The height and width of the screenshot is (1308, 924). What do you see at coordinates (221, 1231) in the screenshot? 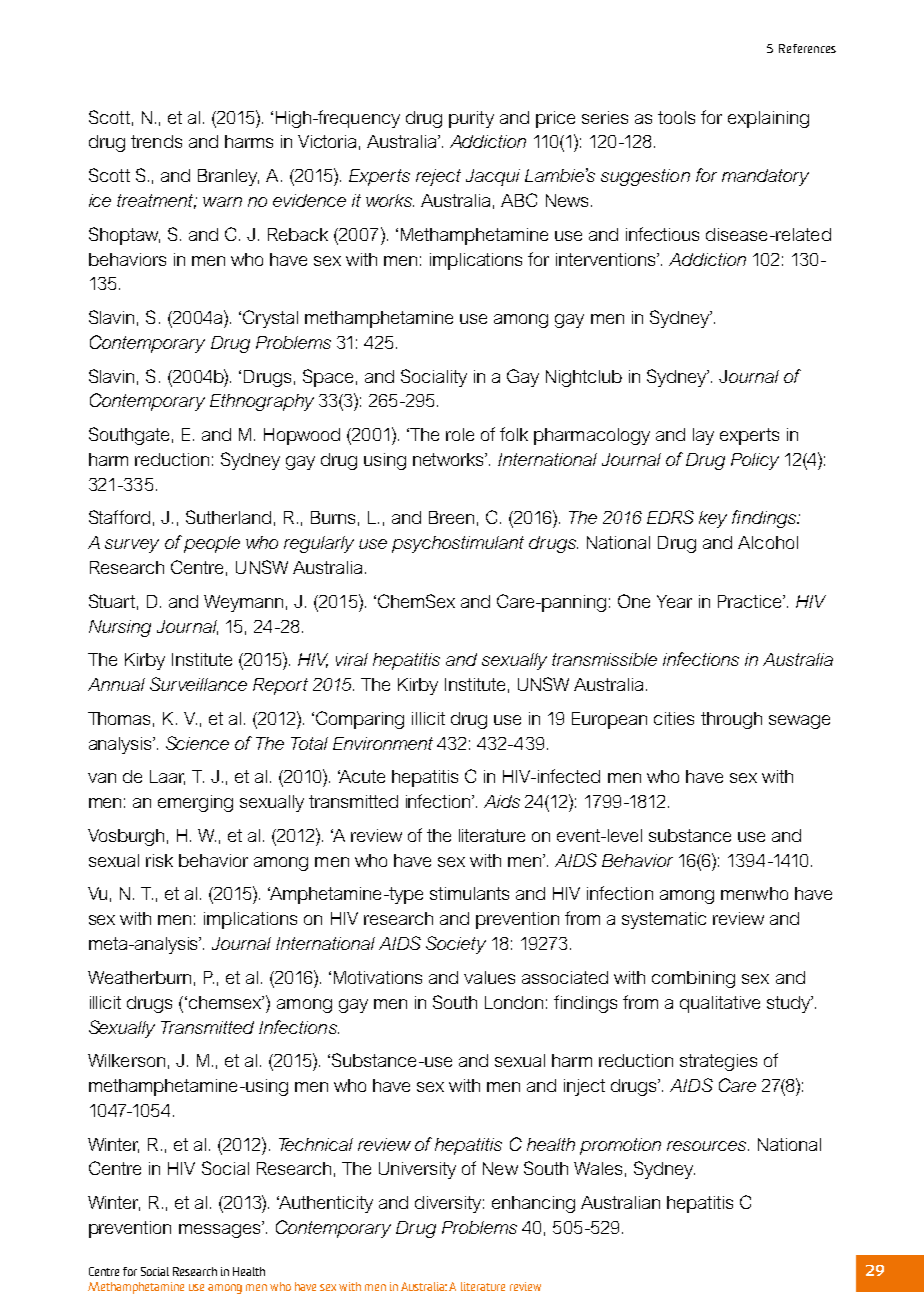
I see `messages` at bounding box center [221, 1231].
